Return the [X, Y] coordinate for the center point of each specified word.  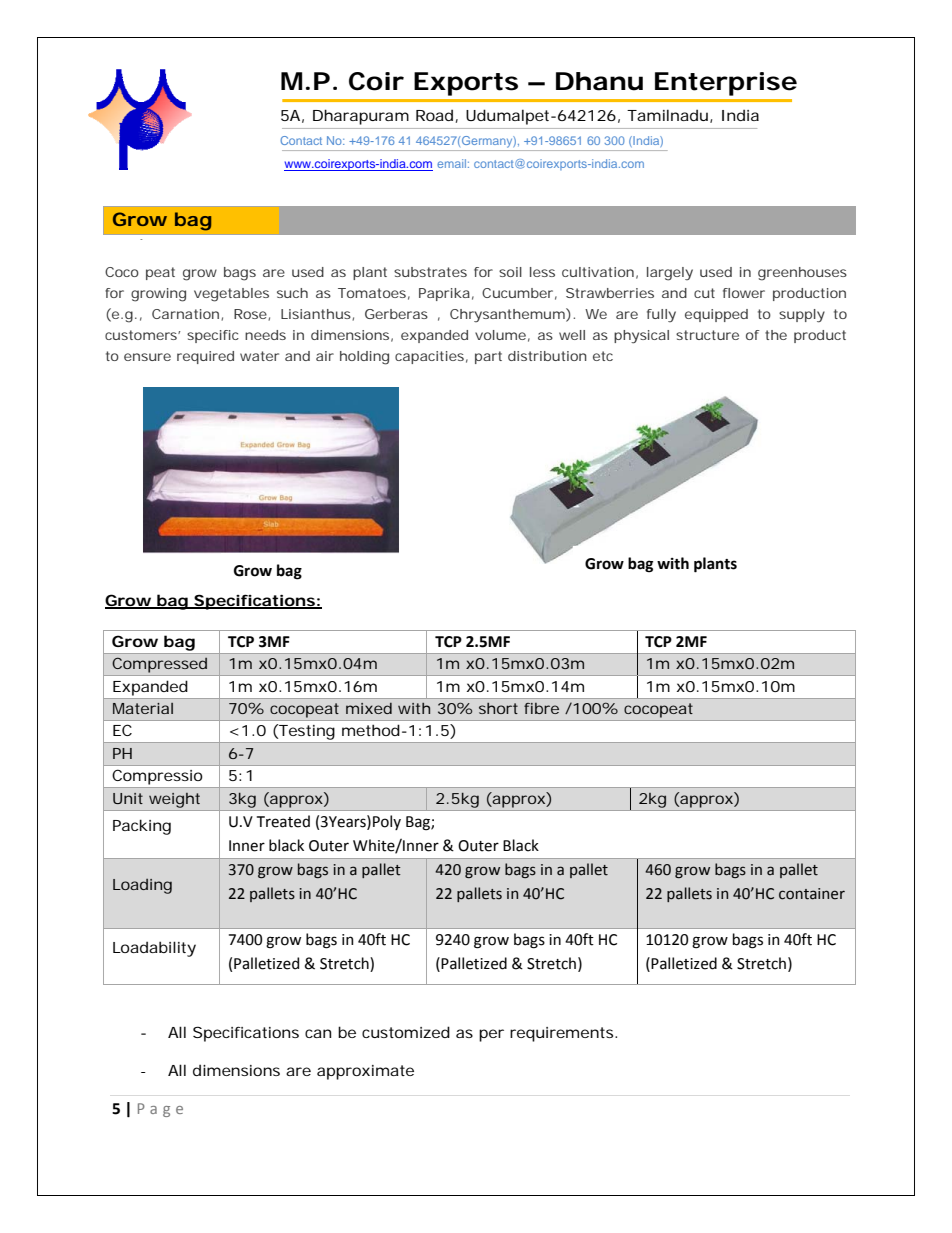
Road [434, 115]
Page [160, 1110]
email [453, 163]
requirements [563, 1034]
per [491, 1035]
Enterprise [726, 84]
